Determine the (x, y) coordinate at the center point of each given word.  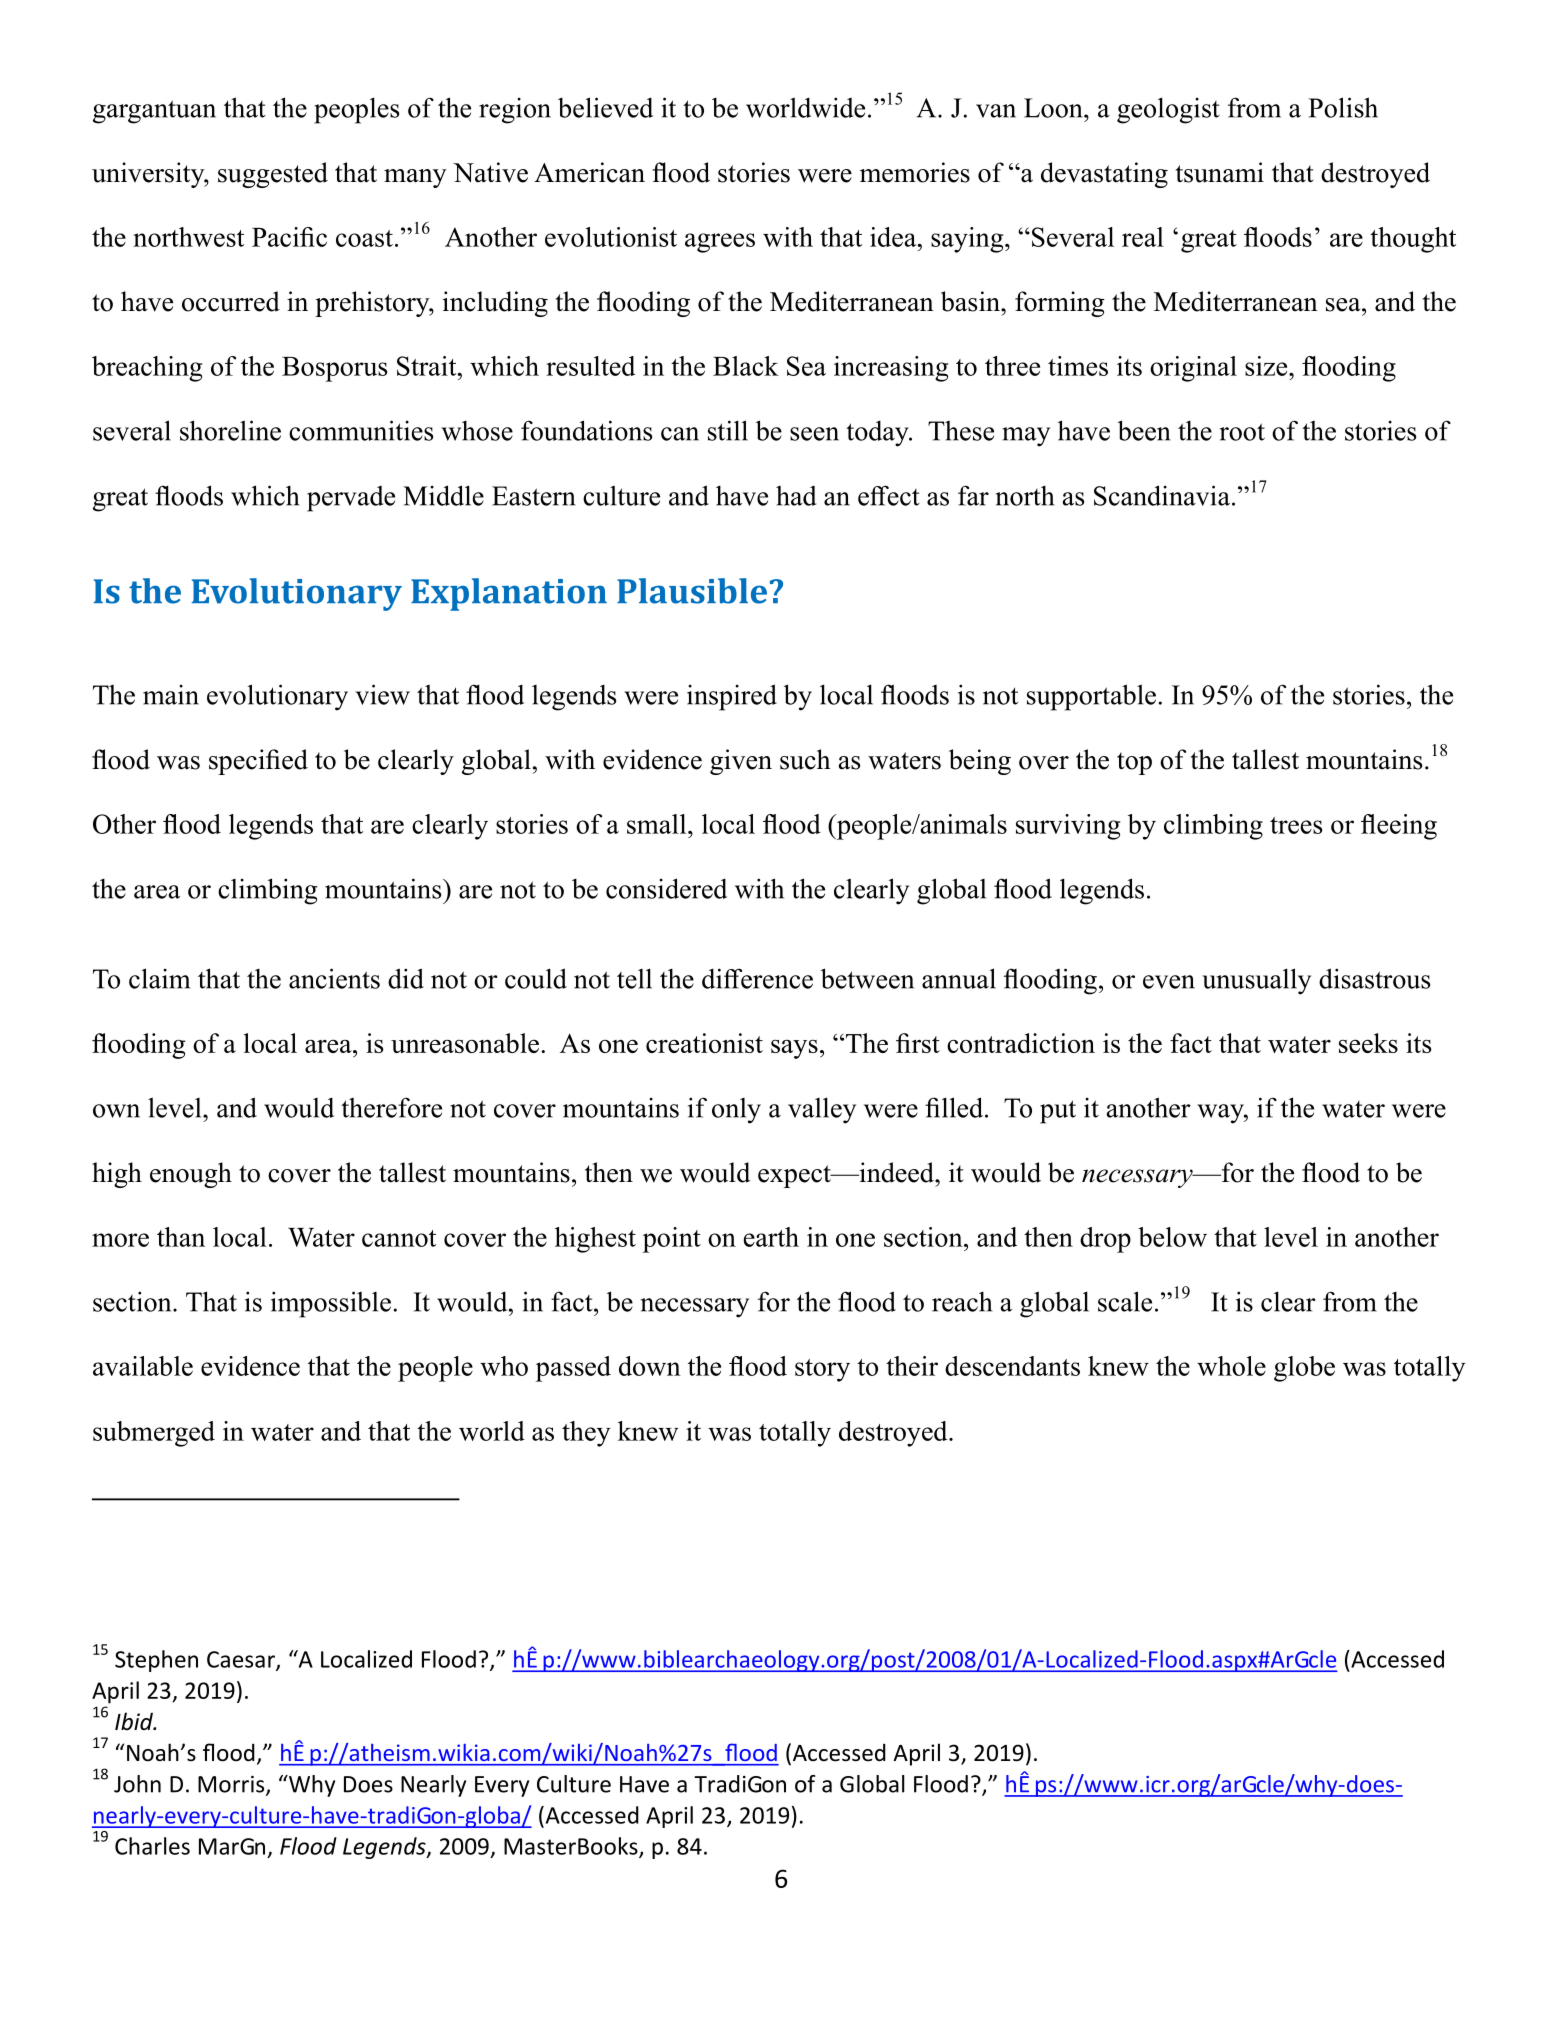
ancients (334, 978)
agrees (720, 243)
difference (757, 978)
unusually (1256, 981)
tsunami (1220, 172)
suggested (273, 175)
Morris (232, 1785)
